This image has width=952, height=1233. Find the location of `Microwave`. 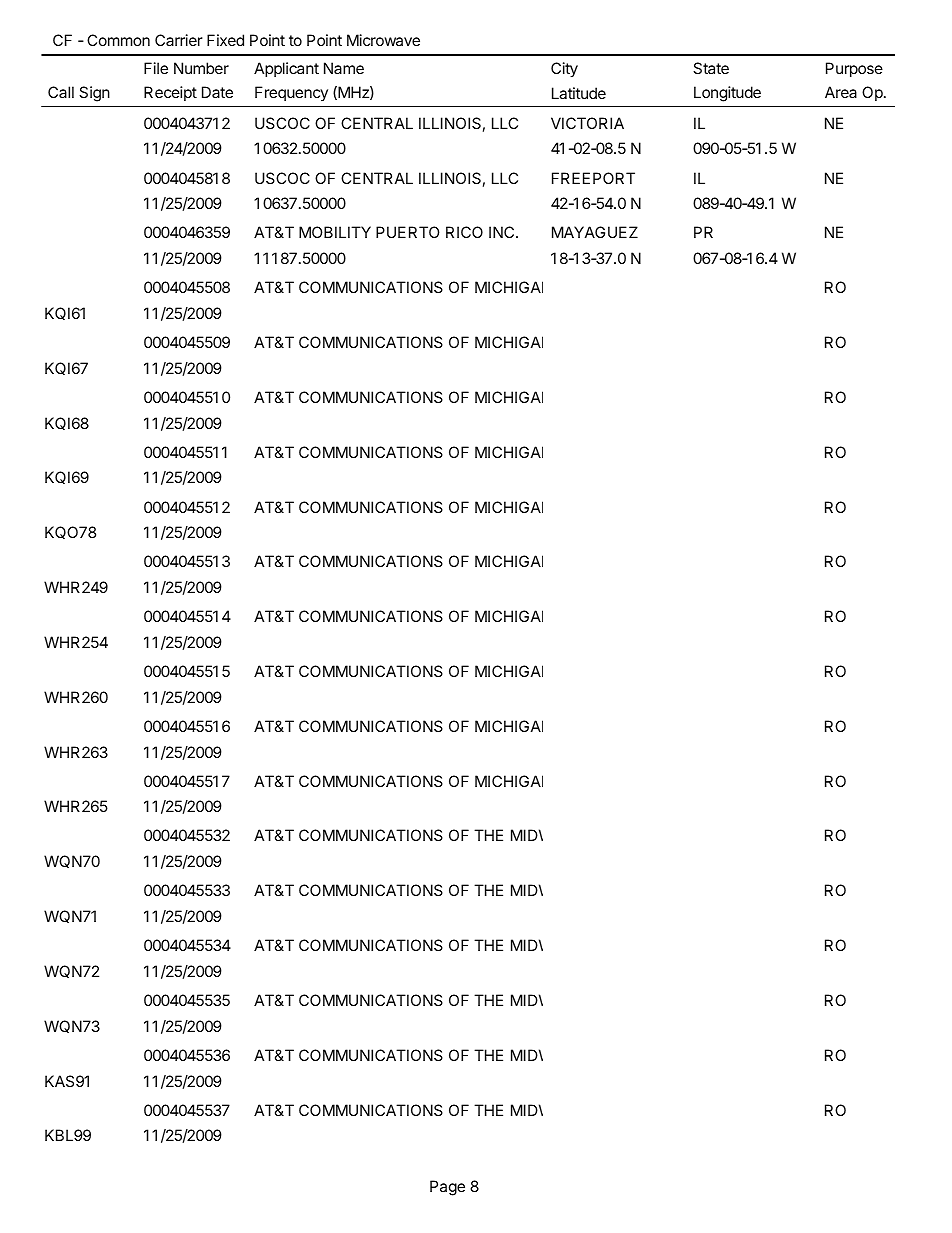

Microwave is located at coordinates (383, 40).
